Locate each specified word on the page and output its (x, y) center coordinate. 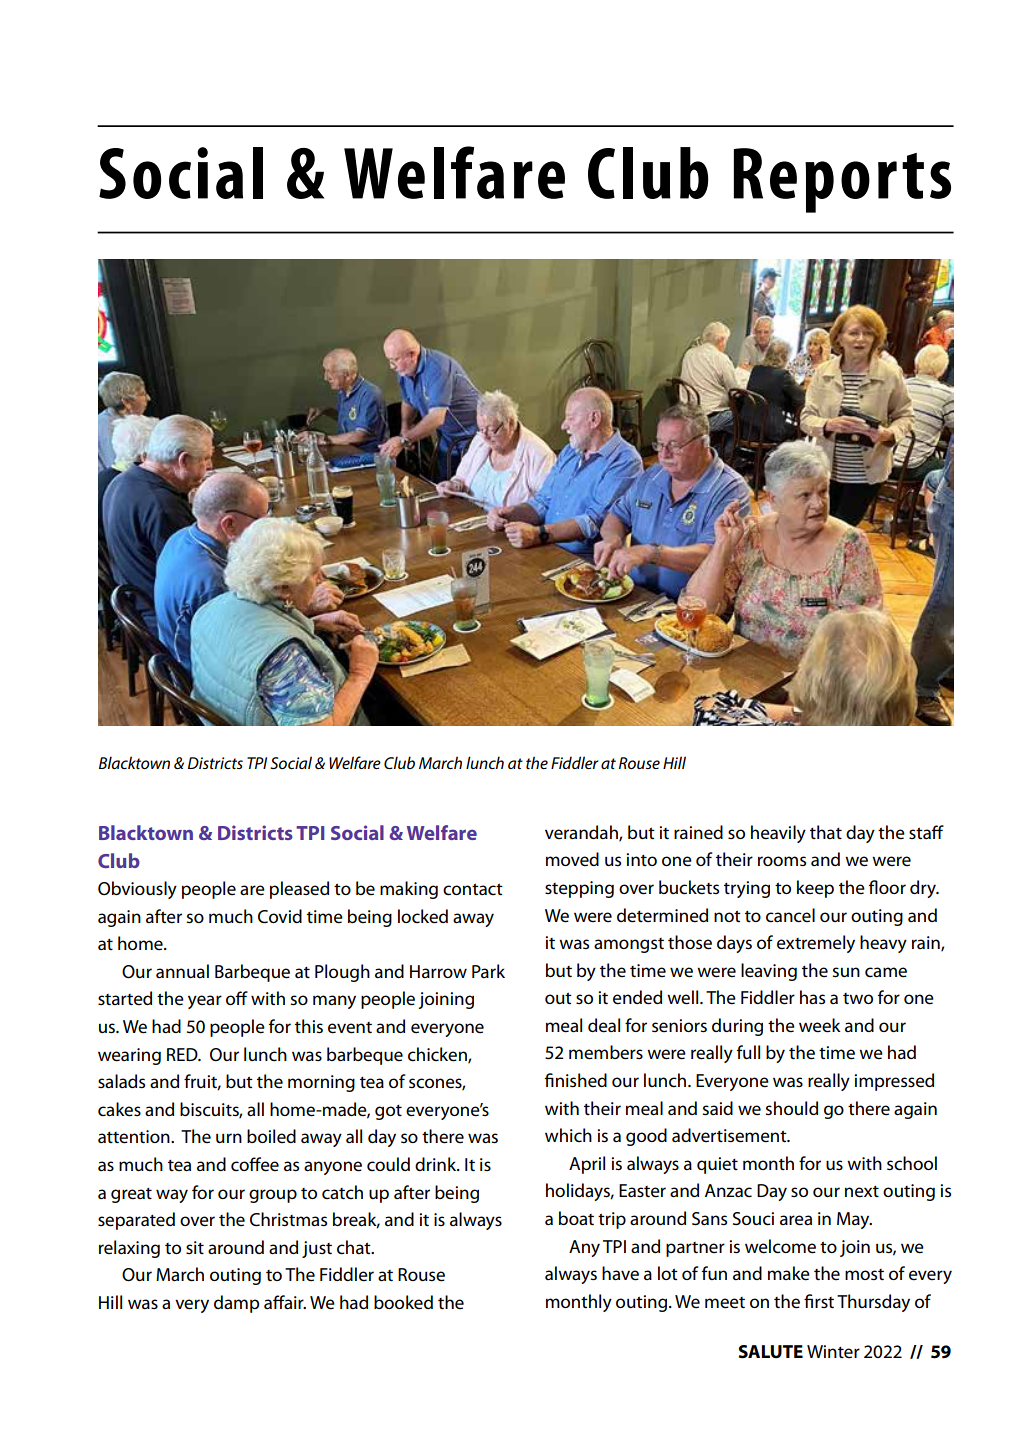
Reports (842, 180)
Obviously (137, 890)
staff (926, 832)
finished (576, 1080)
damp (236, 1304)
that (826, 832)
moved (572, 859)
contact (473, 889)
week (820, 1025)
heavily (778, 834)
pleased (299, 890)
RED (183, 1054)
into (641, 859)
